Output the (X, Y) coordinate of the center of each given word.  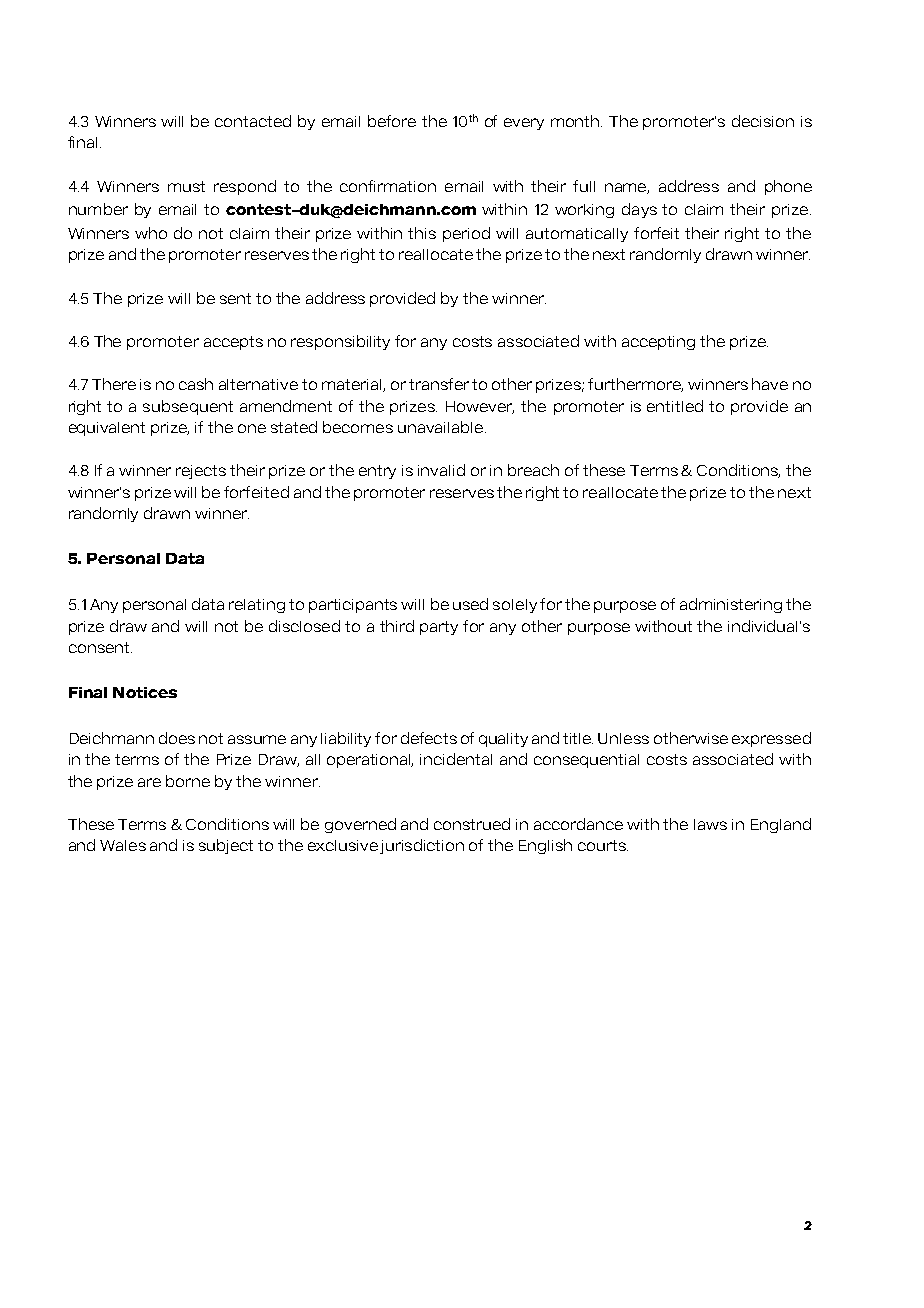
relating (257, 606)
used (470, 604)
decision (763, 121)
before (392, 121)
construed (472, 824)
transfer (439, 384)
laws (710, 824)
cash (196, 384)
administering (731, 605)
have (770, 384)
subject (226, 846)
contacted (253, 121)
